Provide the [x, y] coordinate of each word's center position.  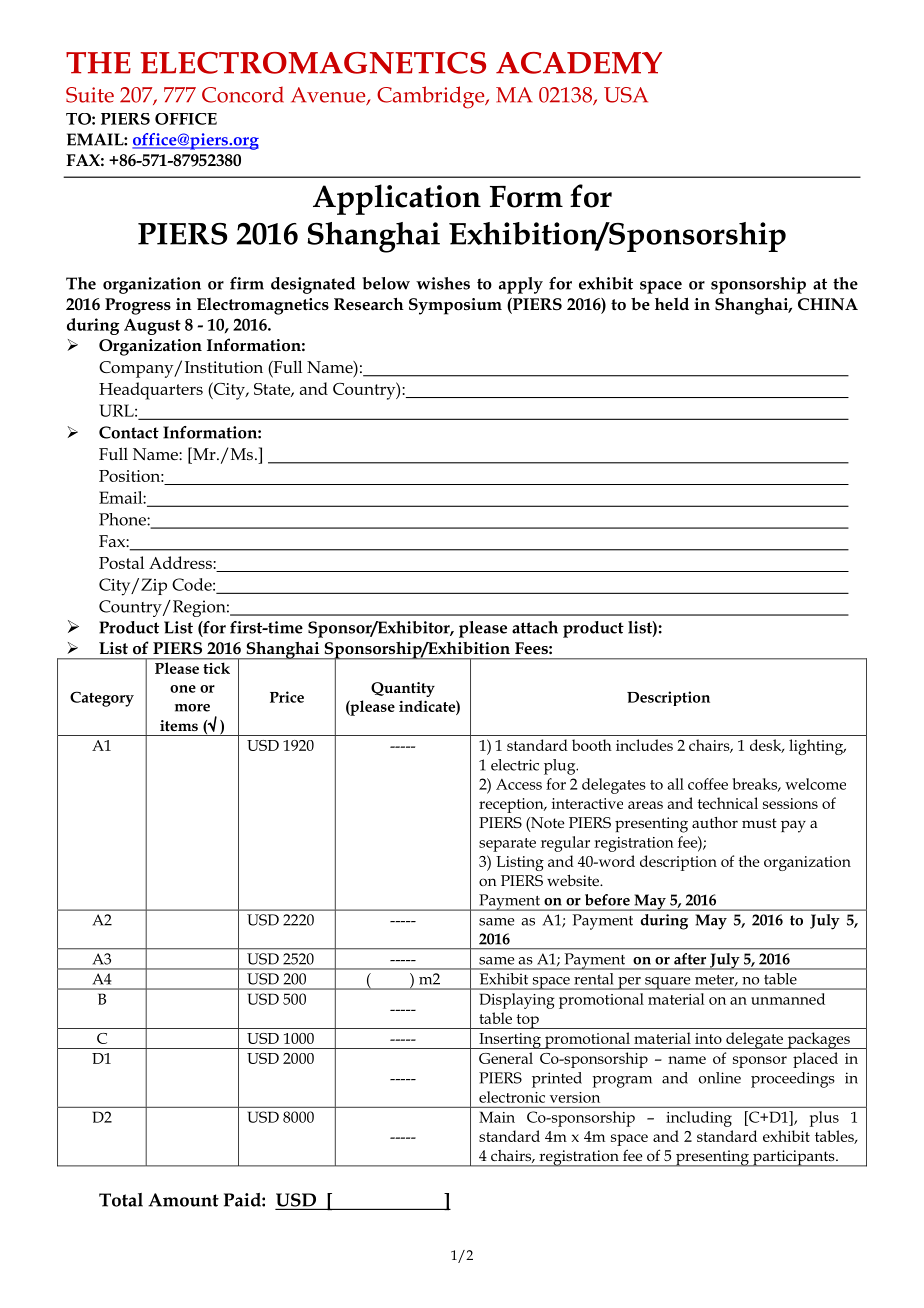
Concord [243, 94]
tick [217, 668]
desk [767, 746]
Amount [183, 1200]
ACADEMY [579, 63]
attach [535, 627]
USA [626, 95]
